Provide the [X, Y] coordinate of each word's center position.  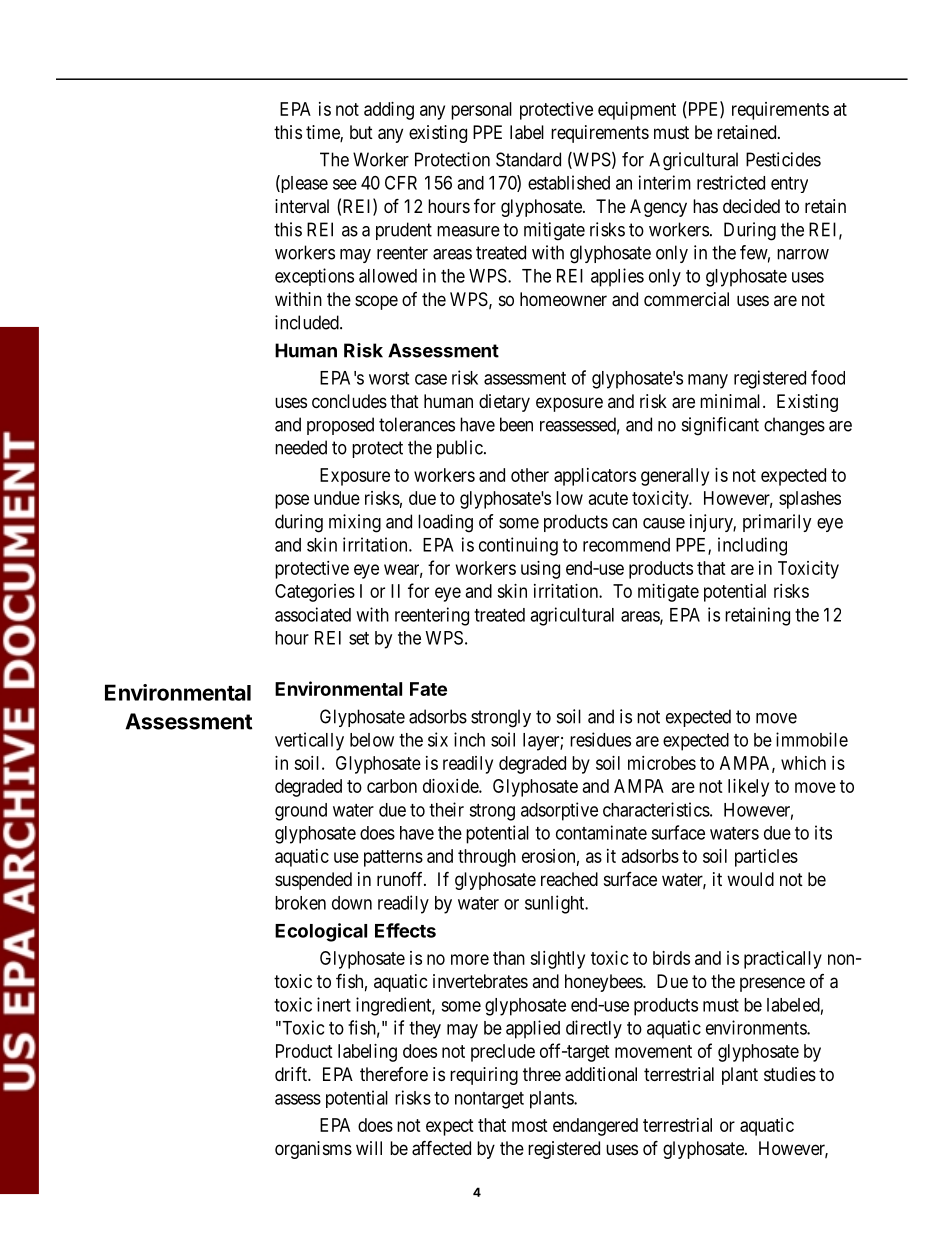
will [369, 1148]
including [752, 546]
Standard [528, 159]
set [359, 638]
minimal [732, 401]
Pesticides [783, 159]
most [530, 1125]
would [750, 879]
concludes [349, 401]
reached [569, 879]
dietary [504, 403]
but [361, 132]
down [352, 903]
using [540, 570]
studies [790, 1074]
